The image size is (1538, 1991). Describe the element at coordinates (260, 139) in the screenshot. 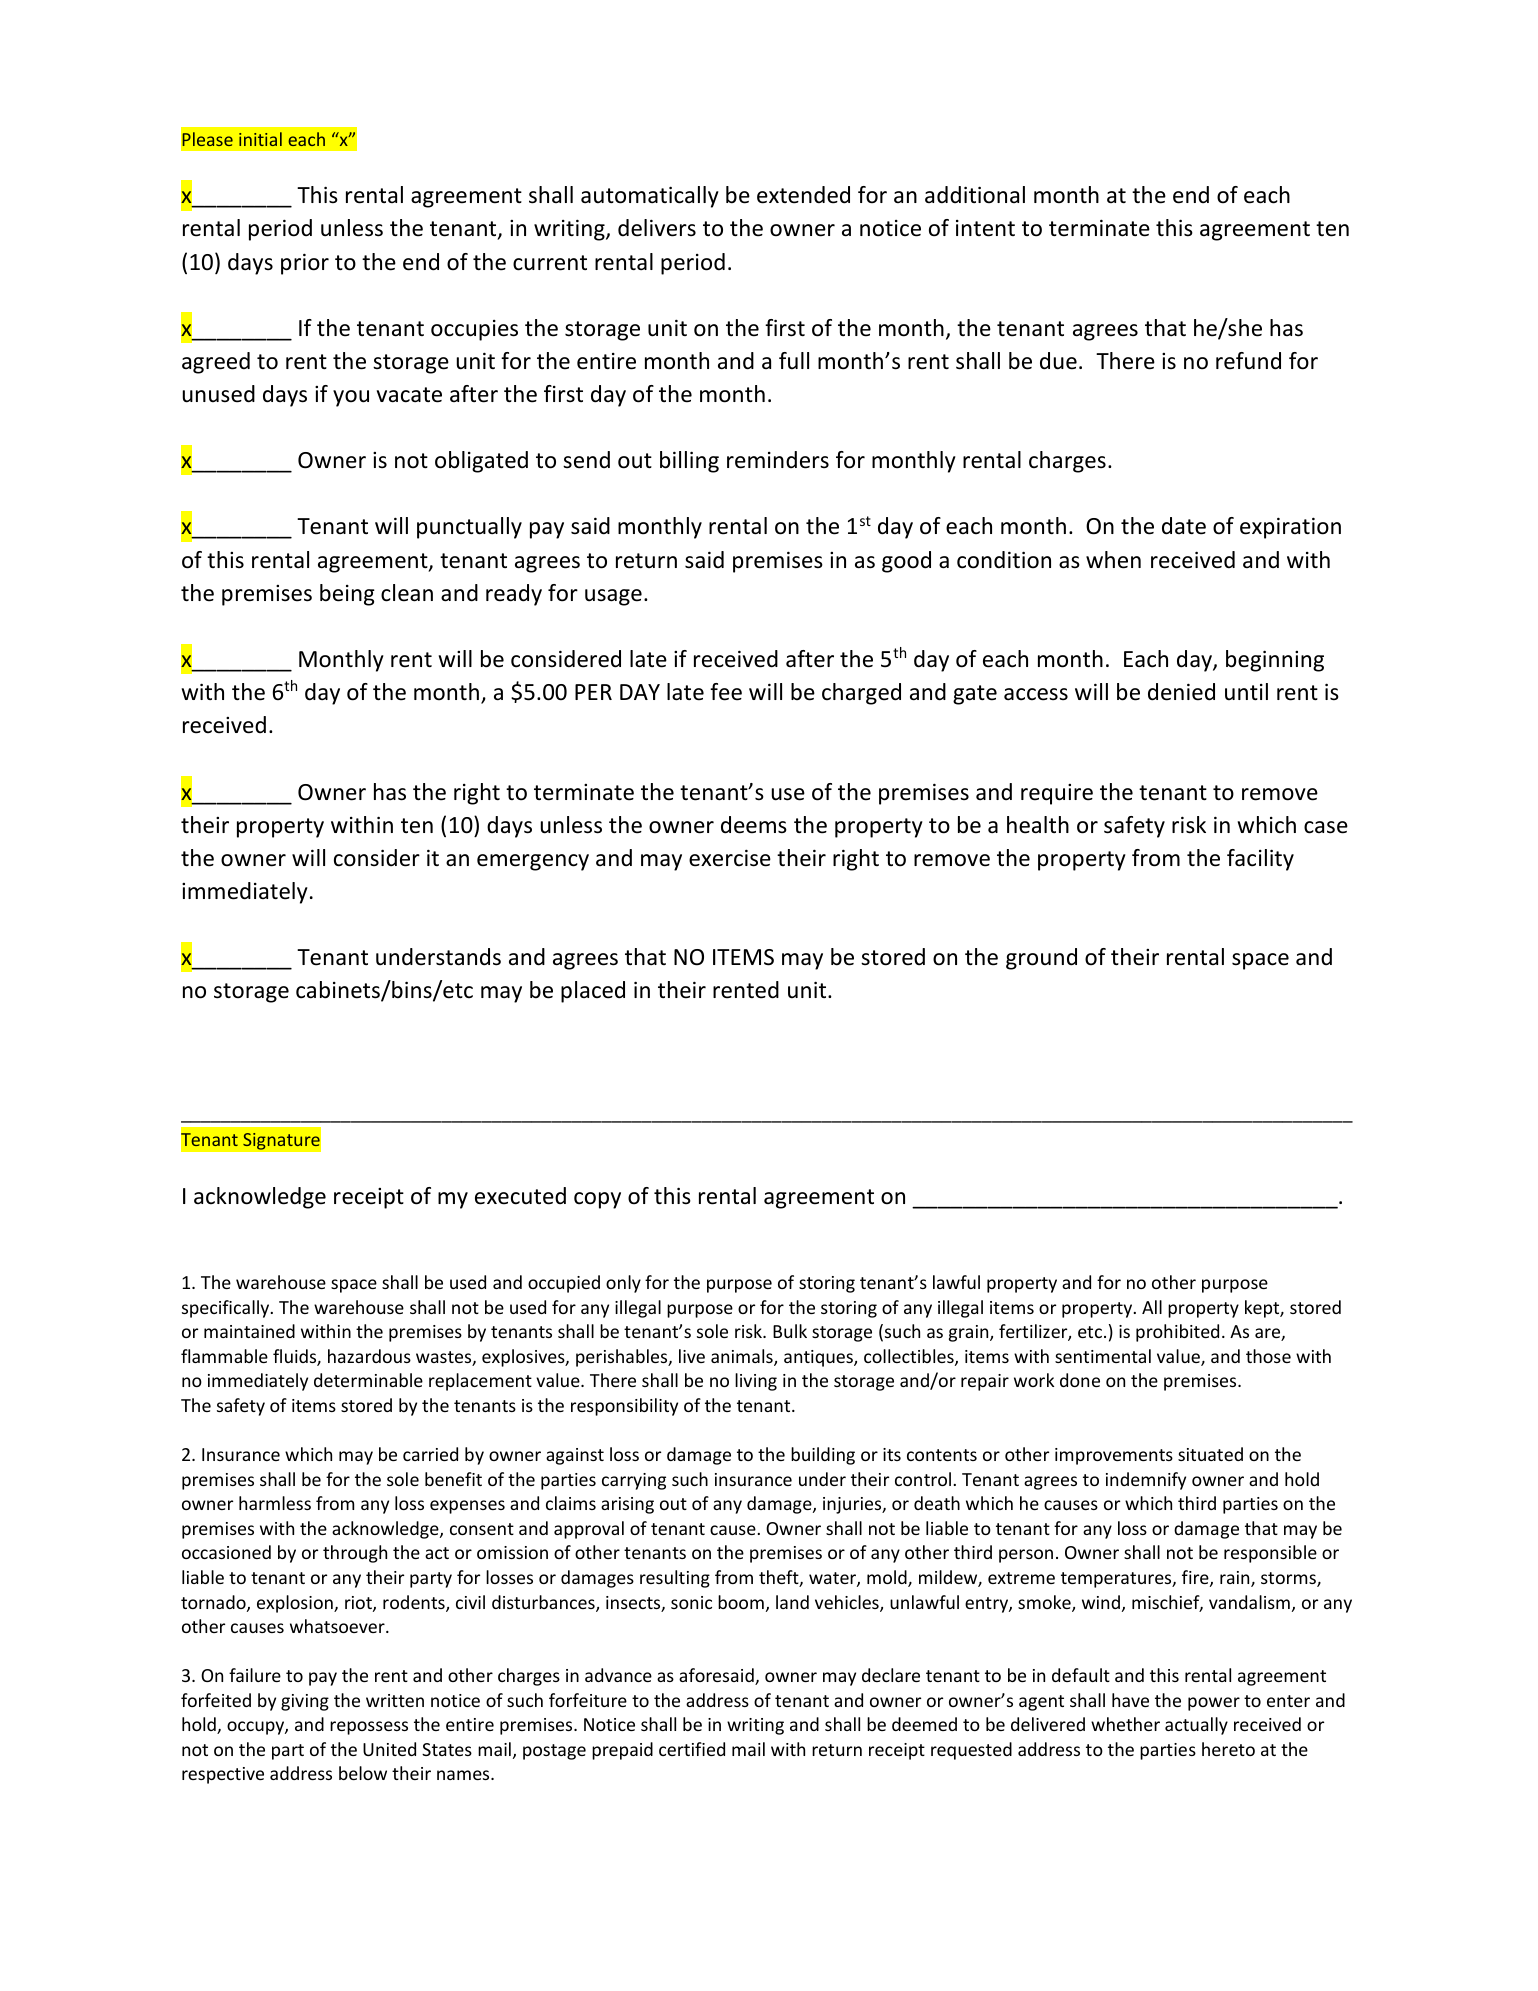

I see `initial` at that location.
